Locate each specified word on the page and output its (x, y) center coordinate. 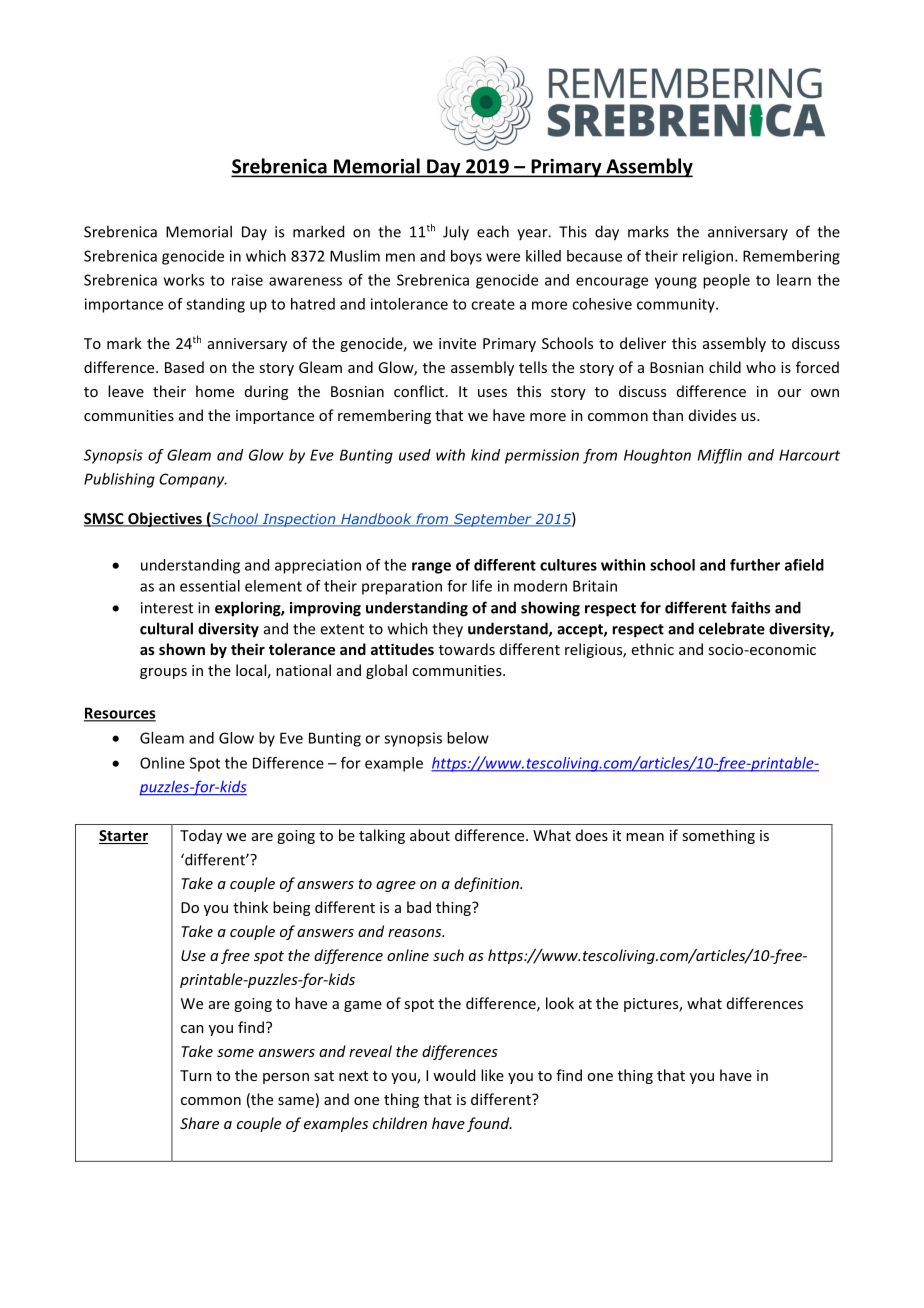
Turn (196, 1075)
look (560, 1003)
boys (466, 257)
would (454, 1075)
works (184, 280)
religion (708, 257)
